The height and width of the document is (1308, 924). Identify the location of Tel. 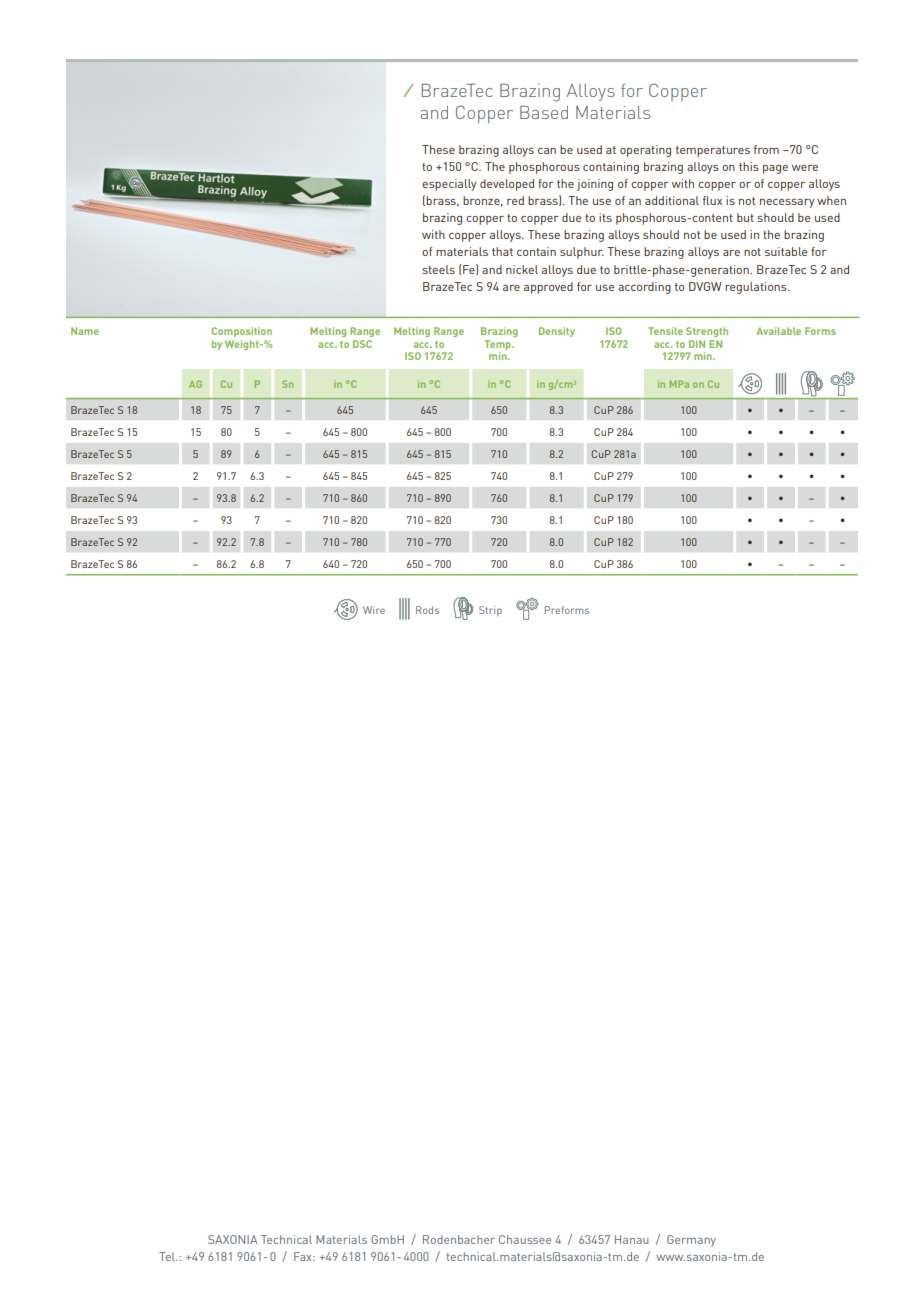
(168, 1256).
